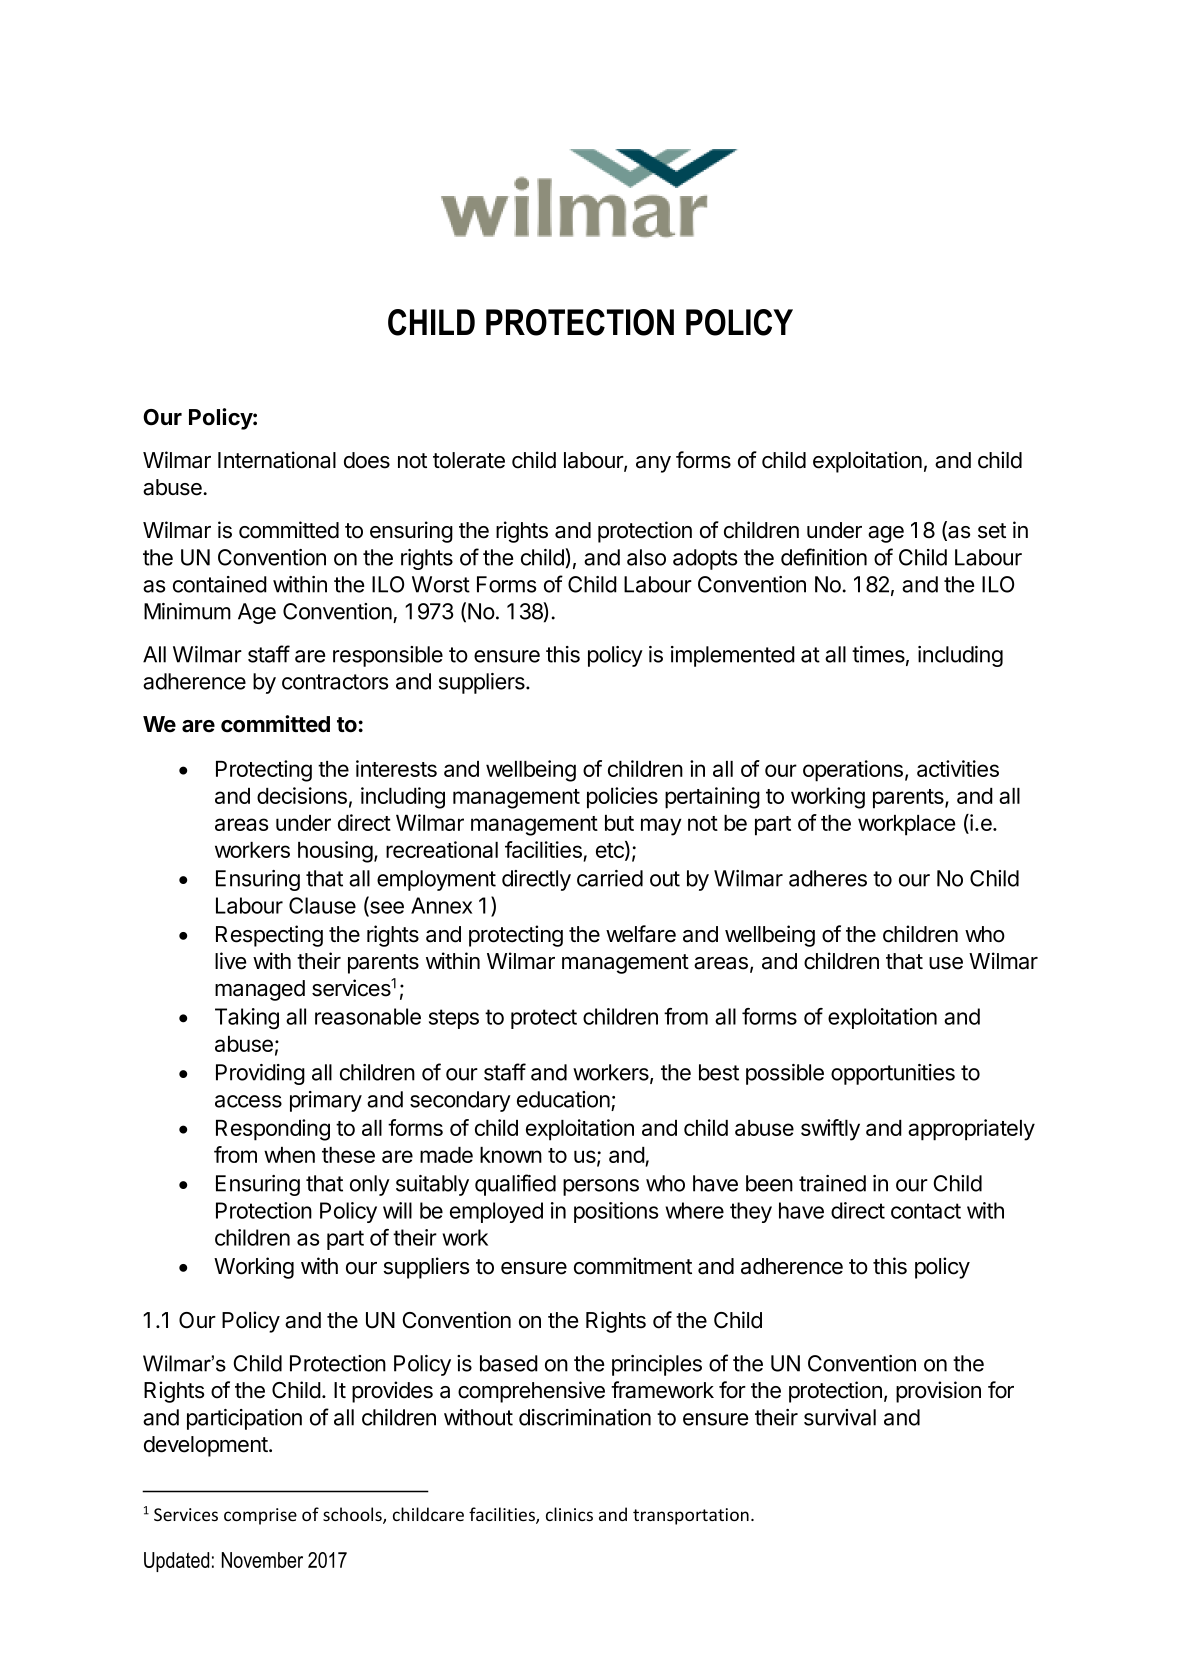  I want to click on adheres, so click(828, 878).
